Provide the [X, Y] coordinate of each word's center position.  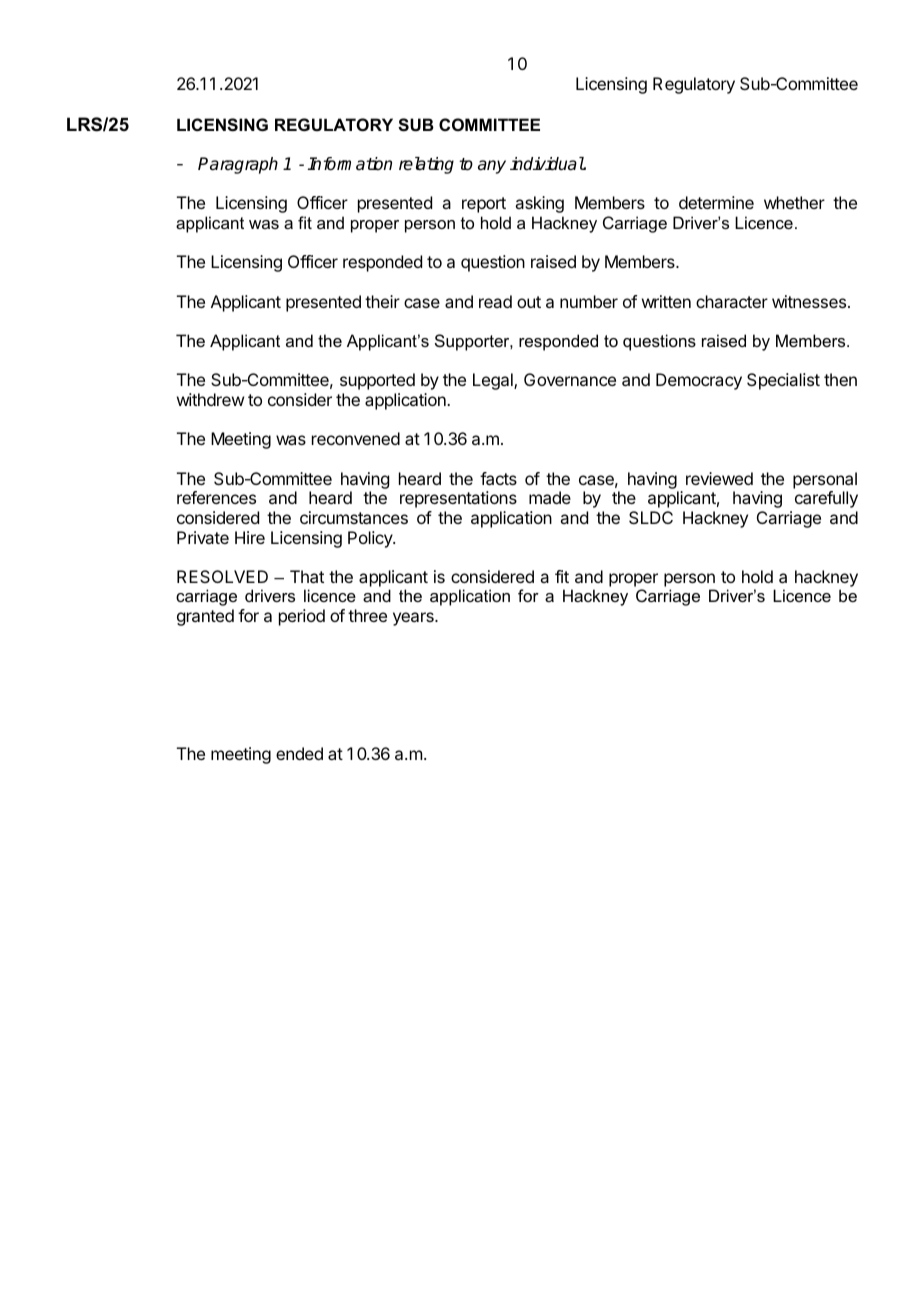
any [492, 167]
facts [498, 478]
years [414, 619]
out [529, 302]
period [302, 617]
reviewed [719, 478]
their [382, 301]
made [550, 497]
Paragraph [238, 165]
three [367, 615]
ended [299, 753]
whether [794, 202]
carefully [826, 499]
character [732, 301]
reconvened [356, 438]
